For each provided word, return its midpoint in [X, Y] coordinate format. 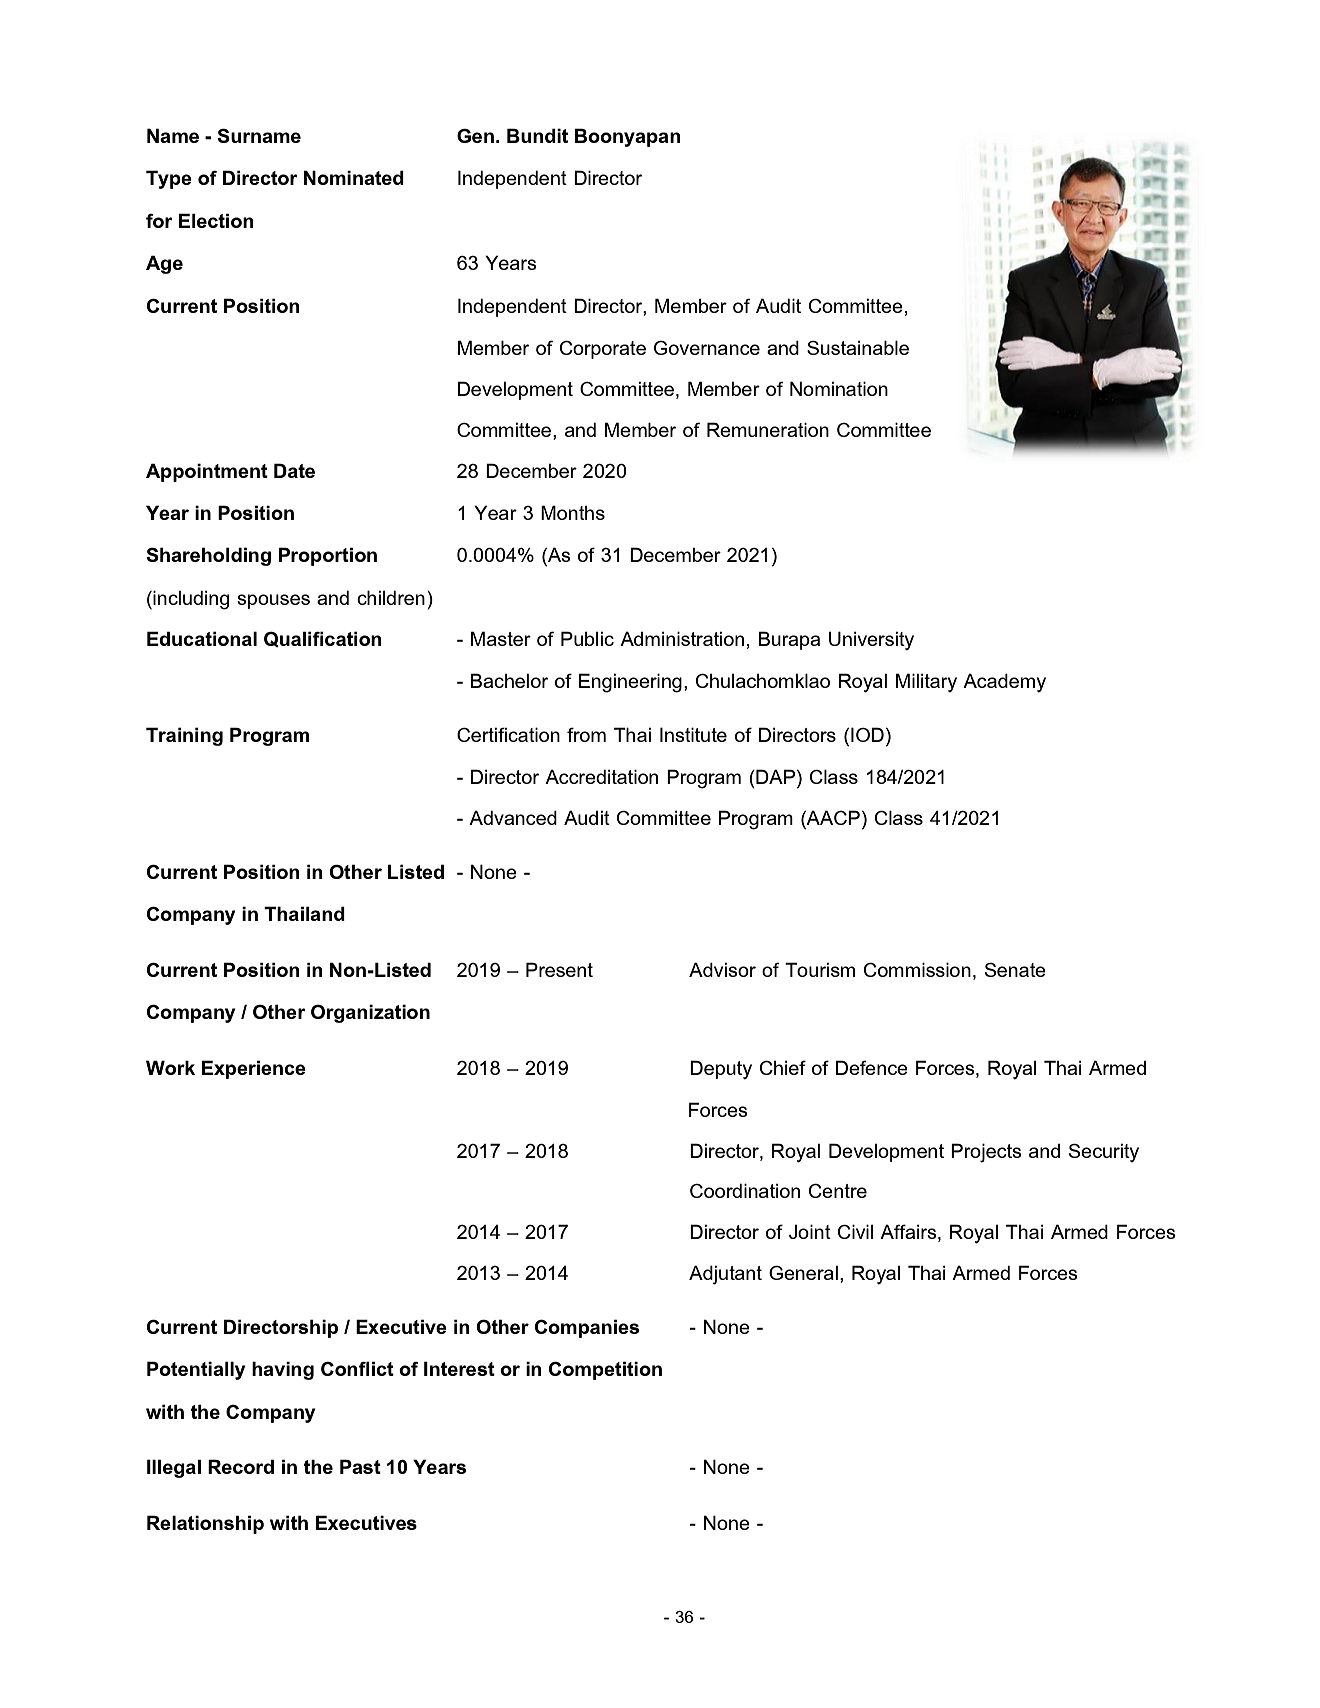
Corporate [603, 350]
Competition [605, 1370]
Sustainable [858, 347]
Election [216, 220]
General [803, 1272]
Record [241, 1466]
